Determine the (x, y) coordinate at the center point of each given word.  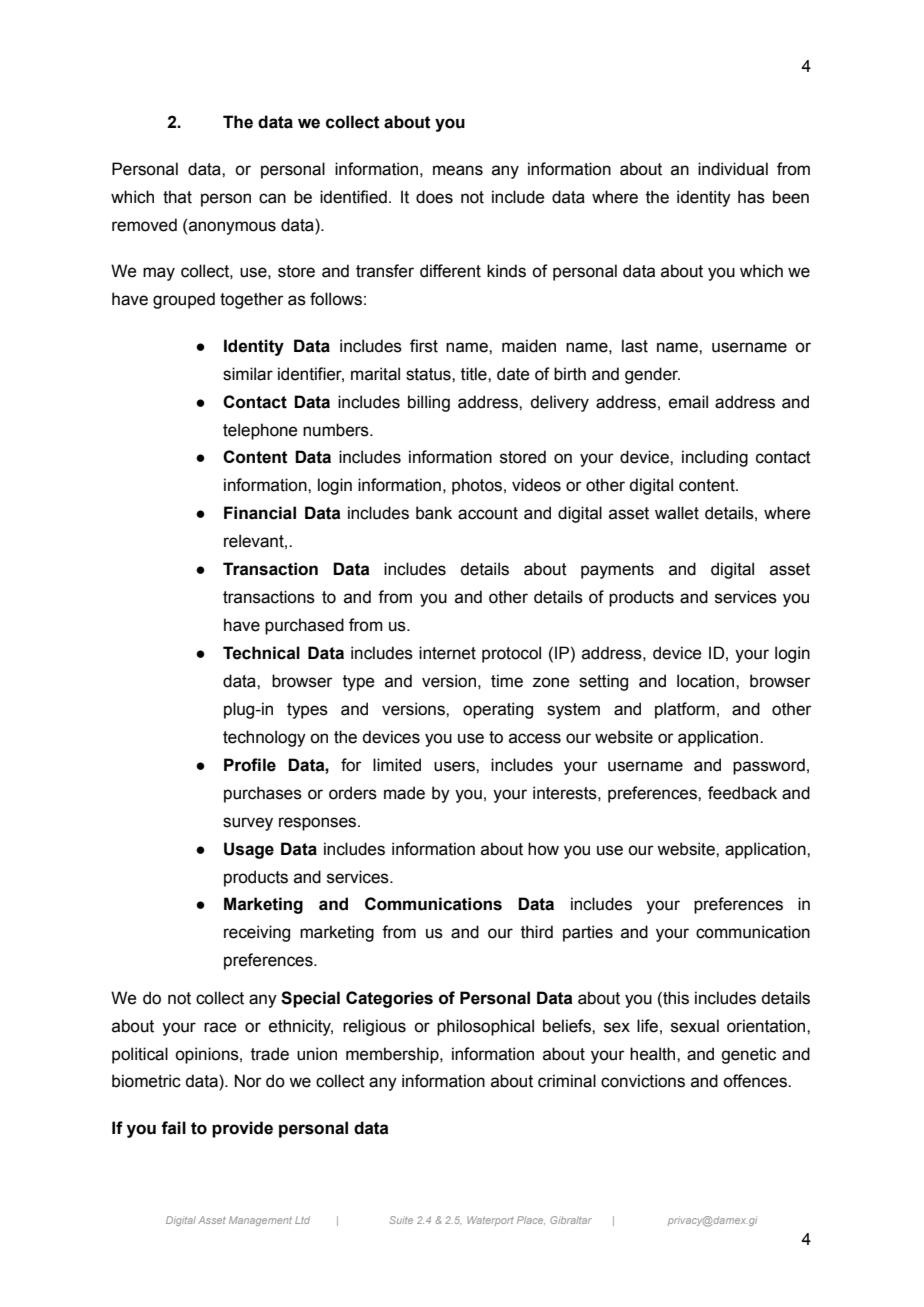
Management (260, 1221)
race (220, 1027)
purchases (263, 794)
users (455, 766)
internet (447, 653)
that (177, 197)
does (434, 197)
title (475, 374)
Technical (261, 653)
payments (617, 571)
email (688, 402)
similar (248, 374)
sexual (695, 1026)
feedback (742, 793)
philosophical (485, 1027)
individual (733, 169)
